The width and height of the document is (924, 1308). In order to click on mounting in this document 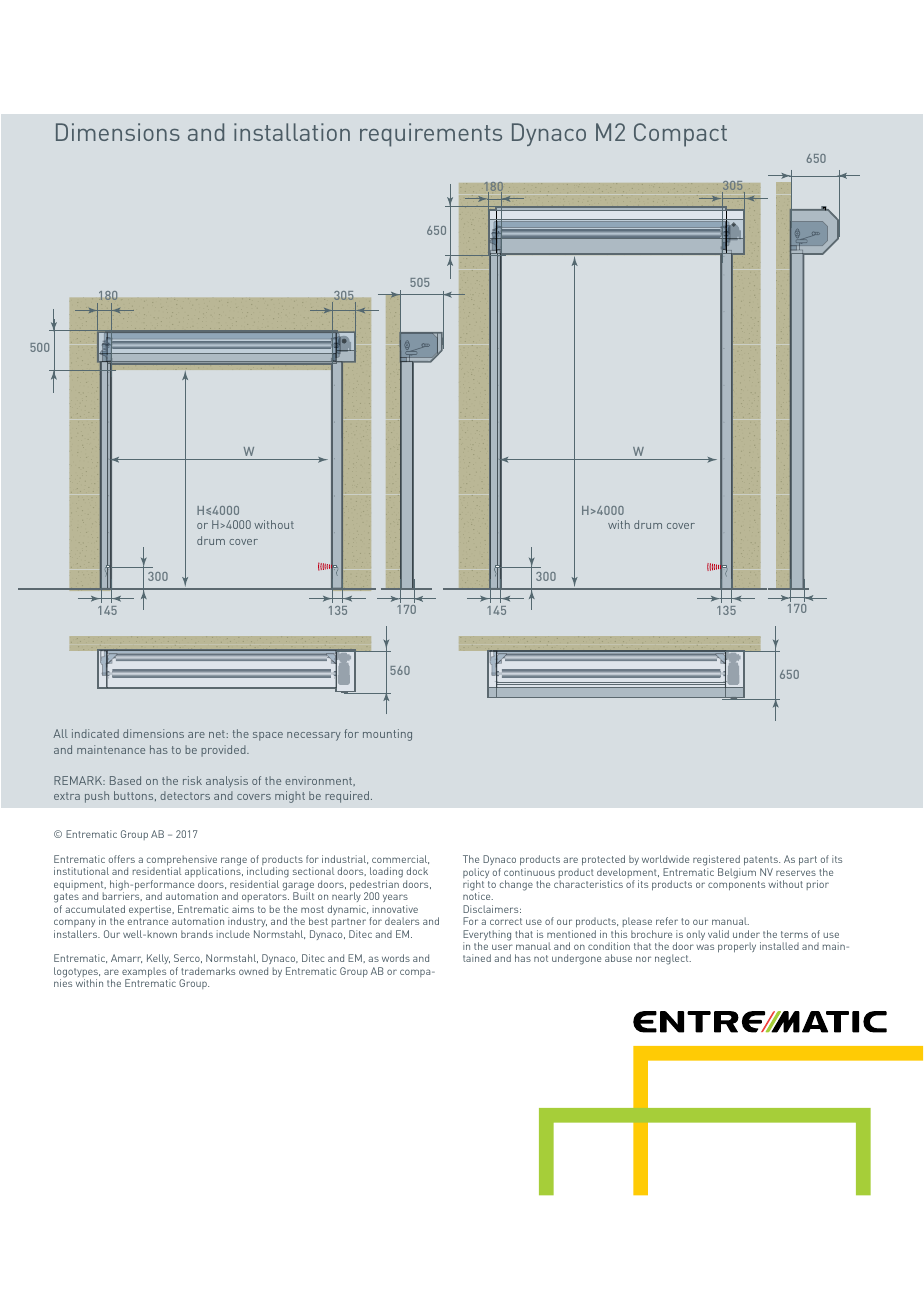, I will do `click(387, 735)`.
